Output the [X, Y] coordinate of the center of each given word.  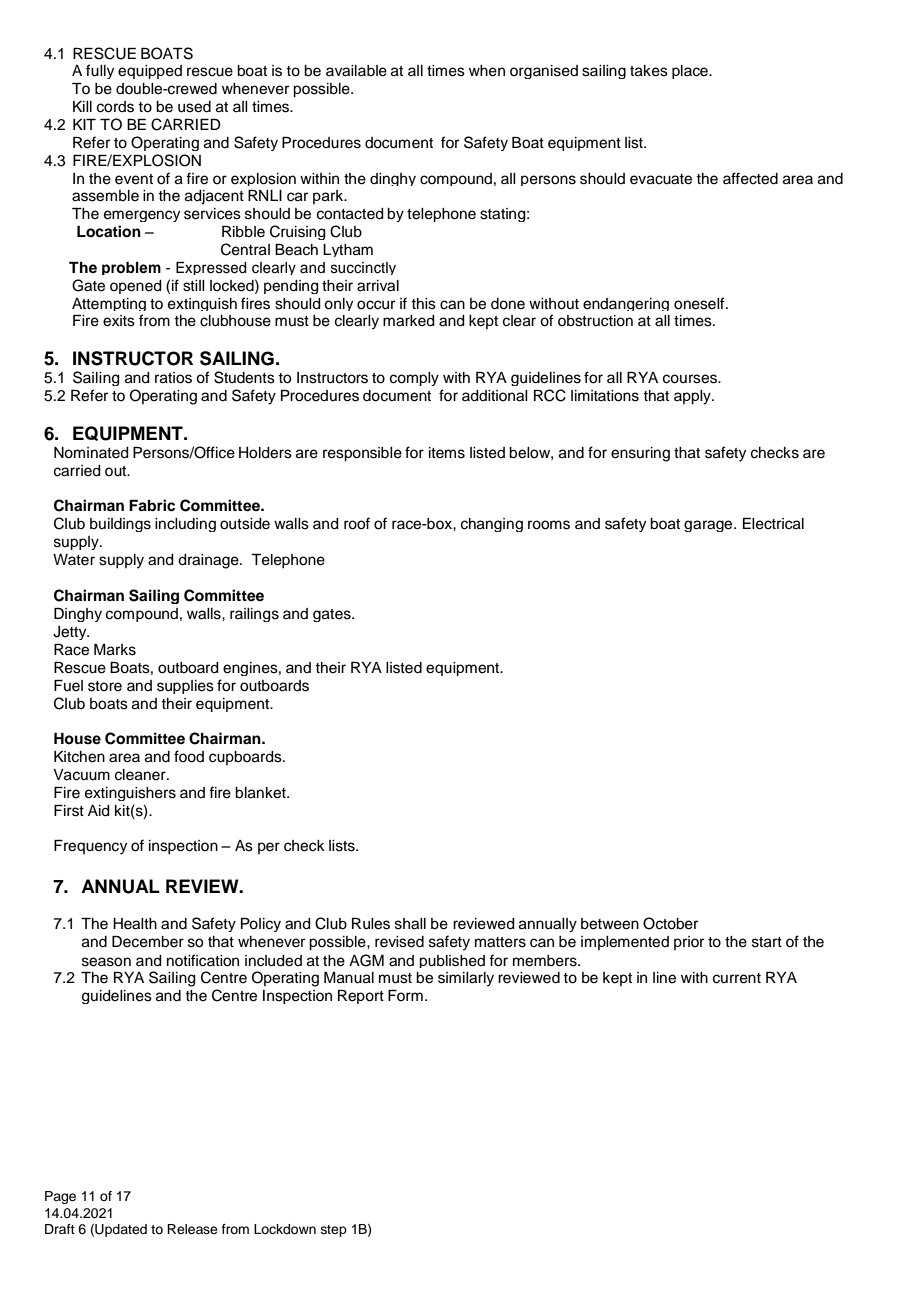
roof [357, 523]
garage [709, 526]
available [356, 71]
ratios [173, 378]
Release [192, 1229]
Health [135, 924]
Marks [115, 650]
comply [414, 379]
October [670, 923]
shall [410, 924]
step [334, 1231]
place [691, 72]
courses [691, 379]
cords [115, 107]
